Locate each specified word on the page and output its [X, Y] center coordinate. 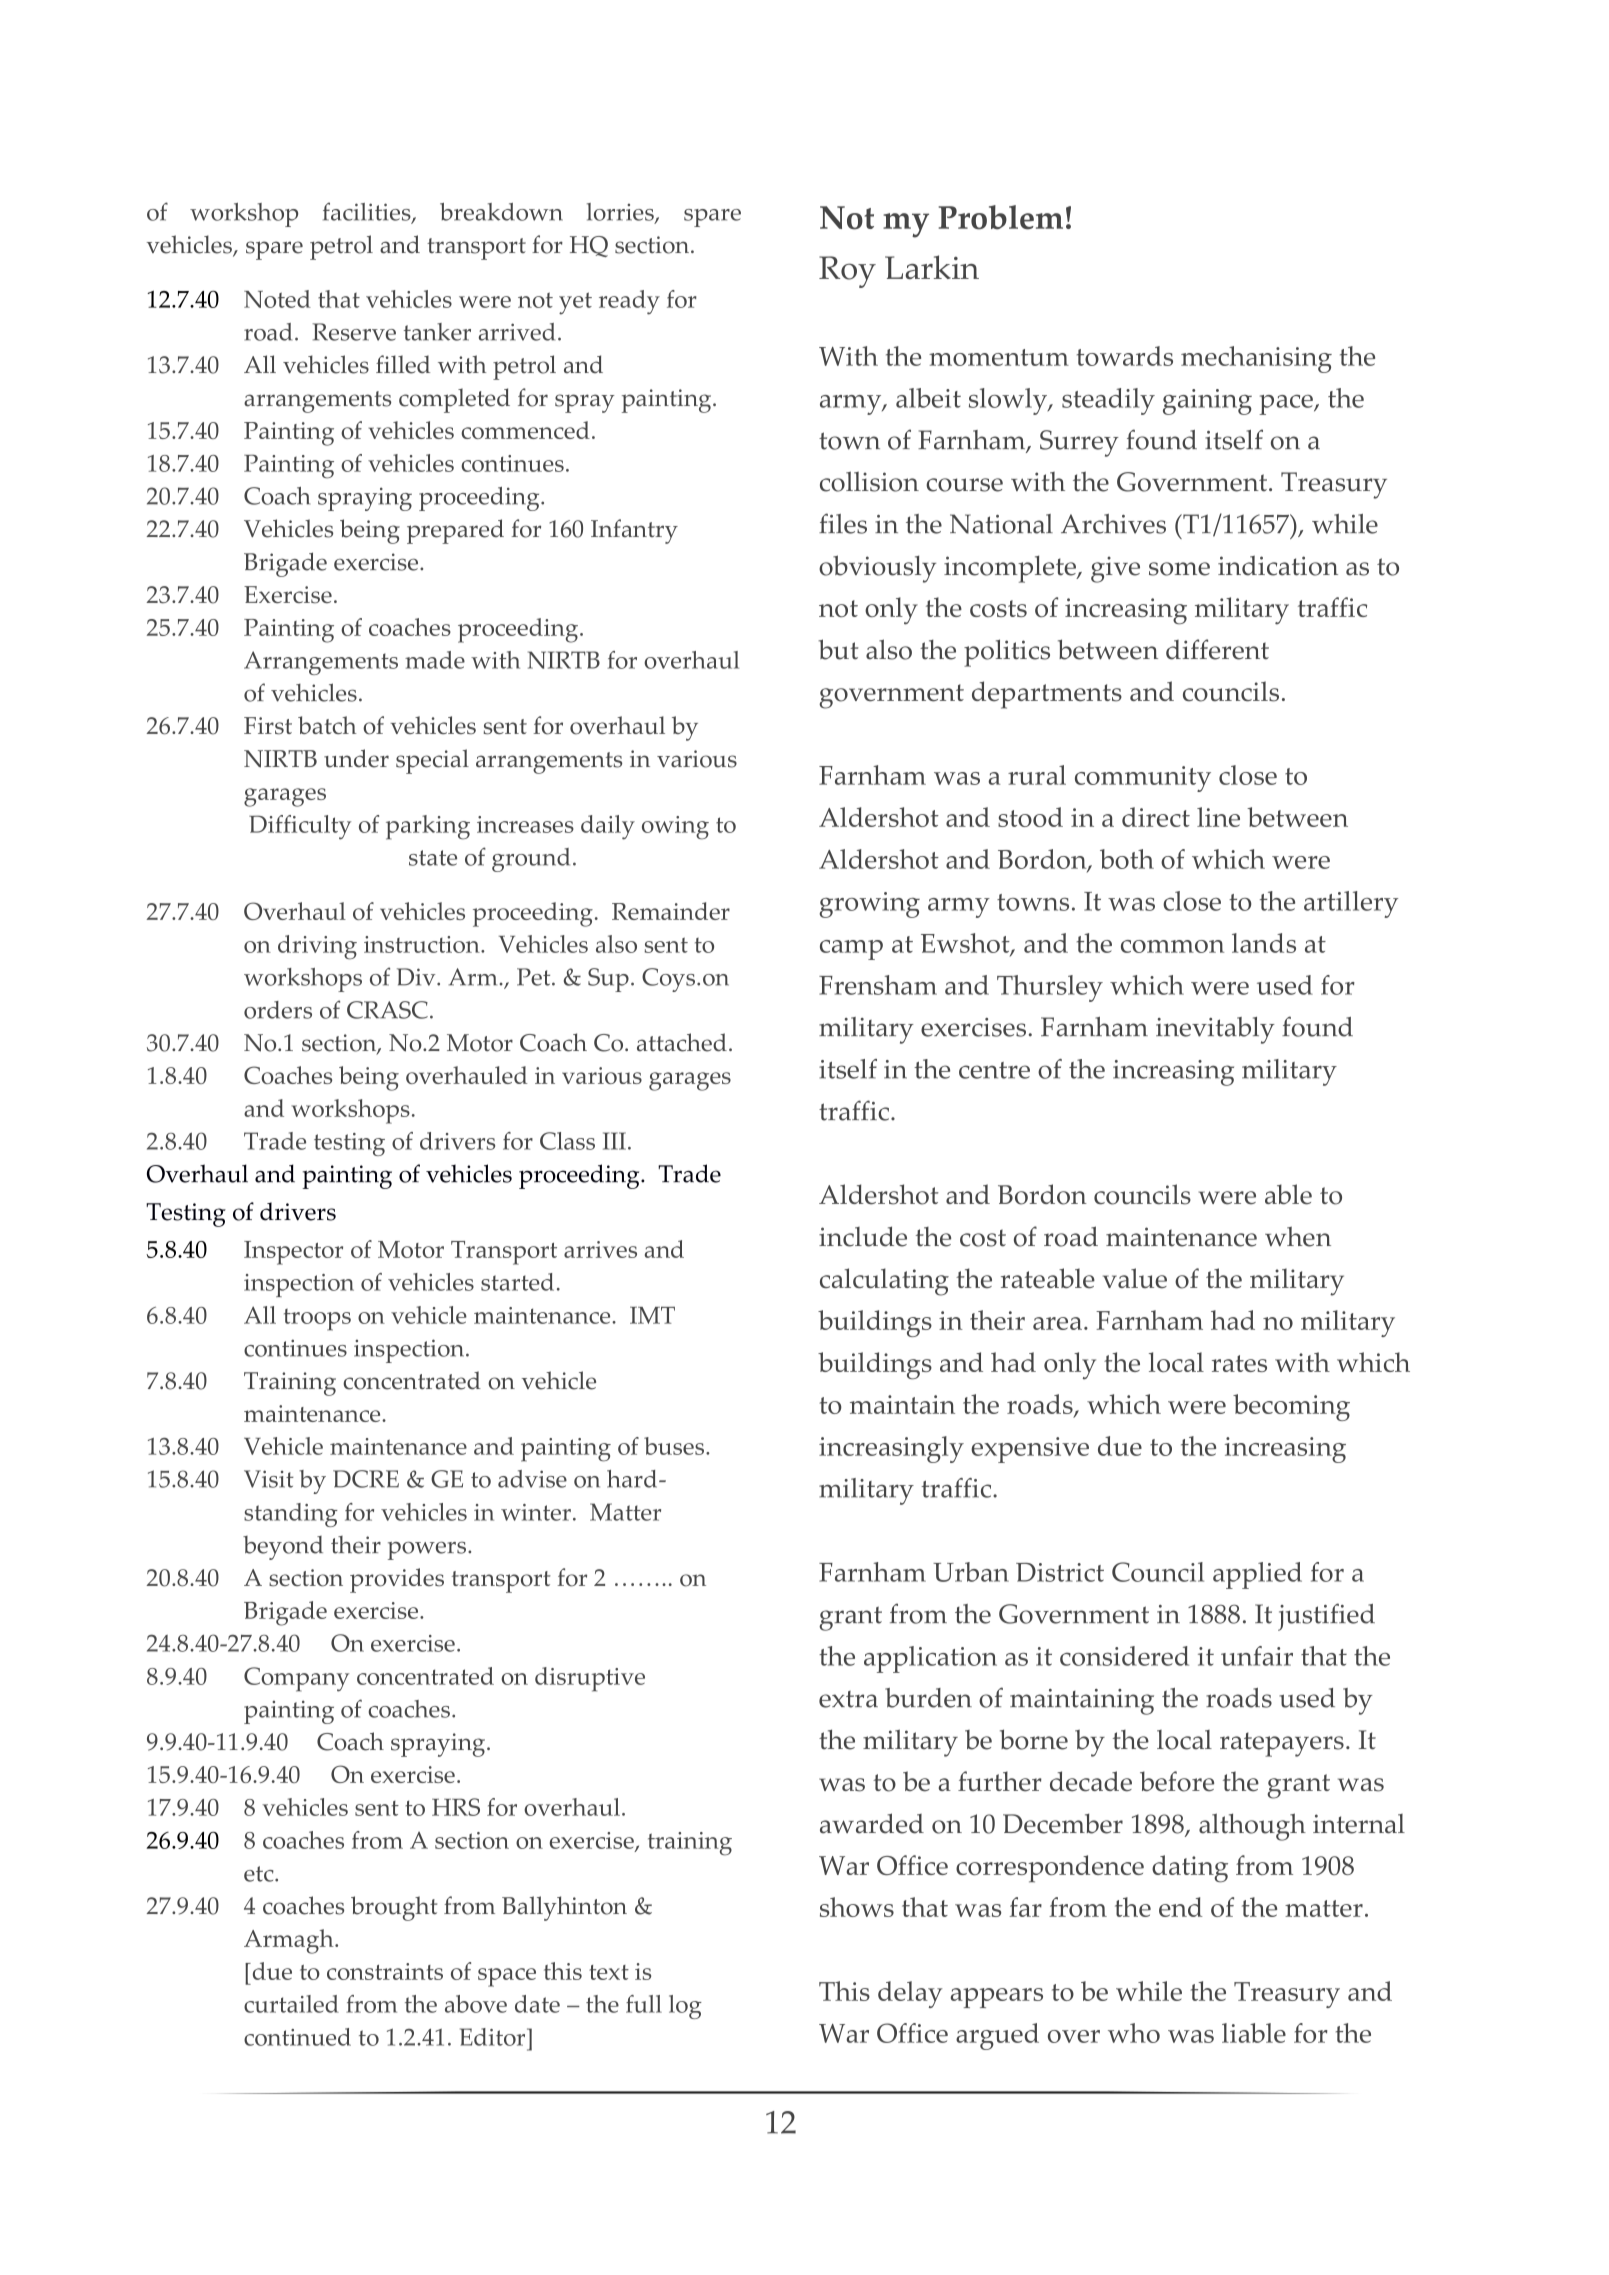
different [1217, 649]
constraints [385, 1971]
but [838, 649]
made [435, 660]
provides [397, 1580]
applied [1257, 1575]
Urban [971, 1572]
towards [1125, 356]
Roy [847, 272]
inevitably [1215, 1030]
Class [567, 1141]
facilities [368, 212]
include [863, 1236]
